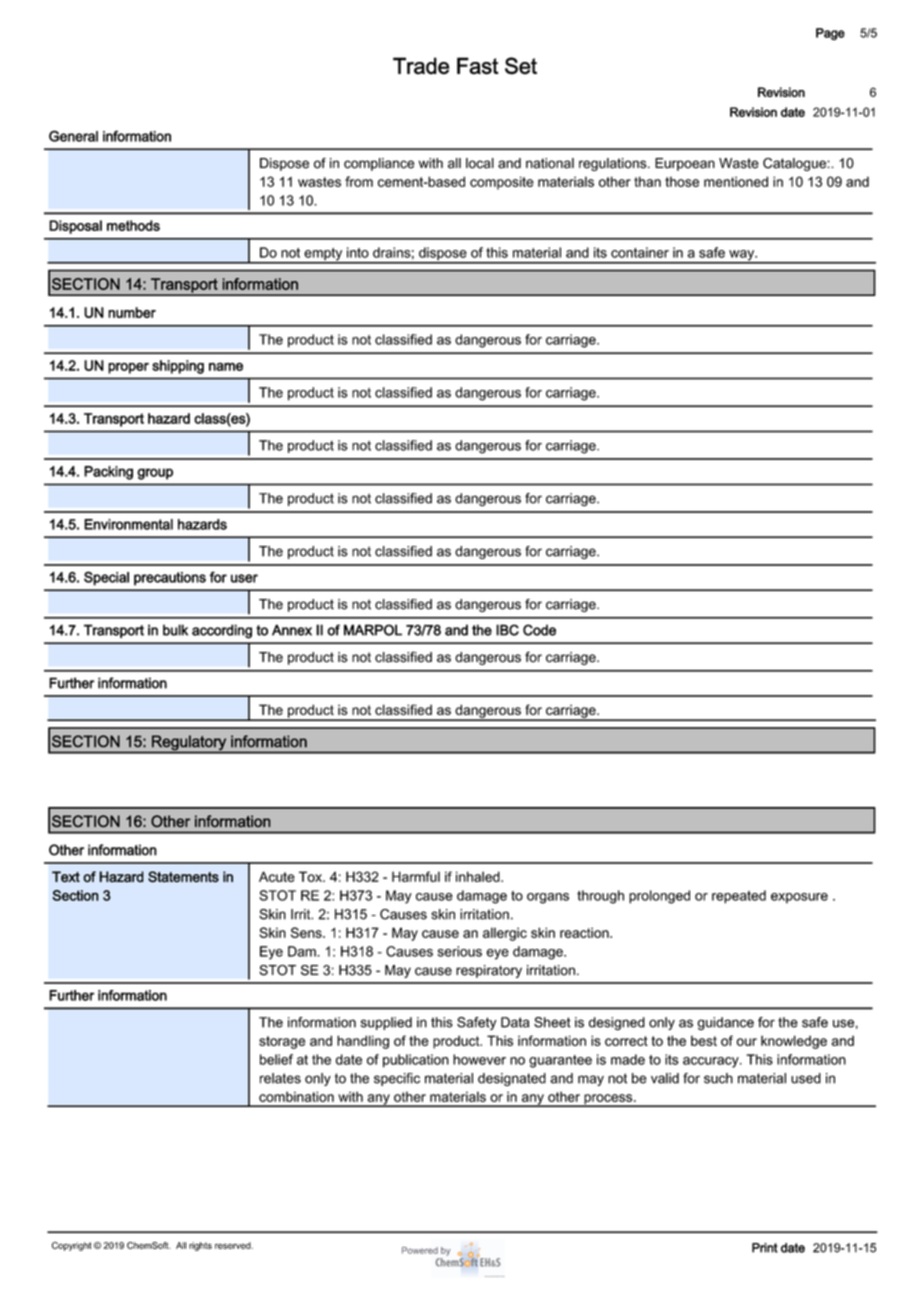 Image resolution: width=924 pixels, height=1307 pixels. What do you see at coordinates (830, 34) in the image?
I see `Page` at bounding box center [830, 34].
